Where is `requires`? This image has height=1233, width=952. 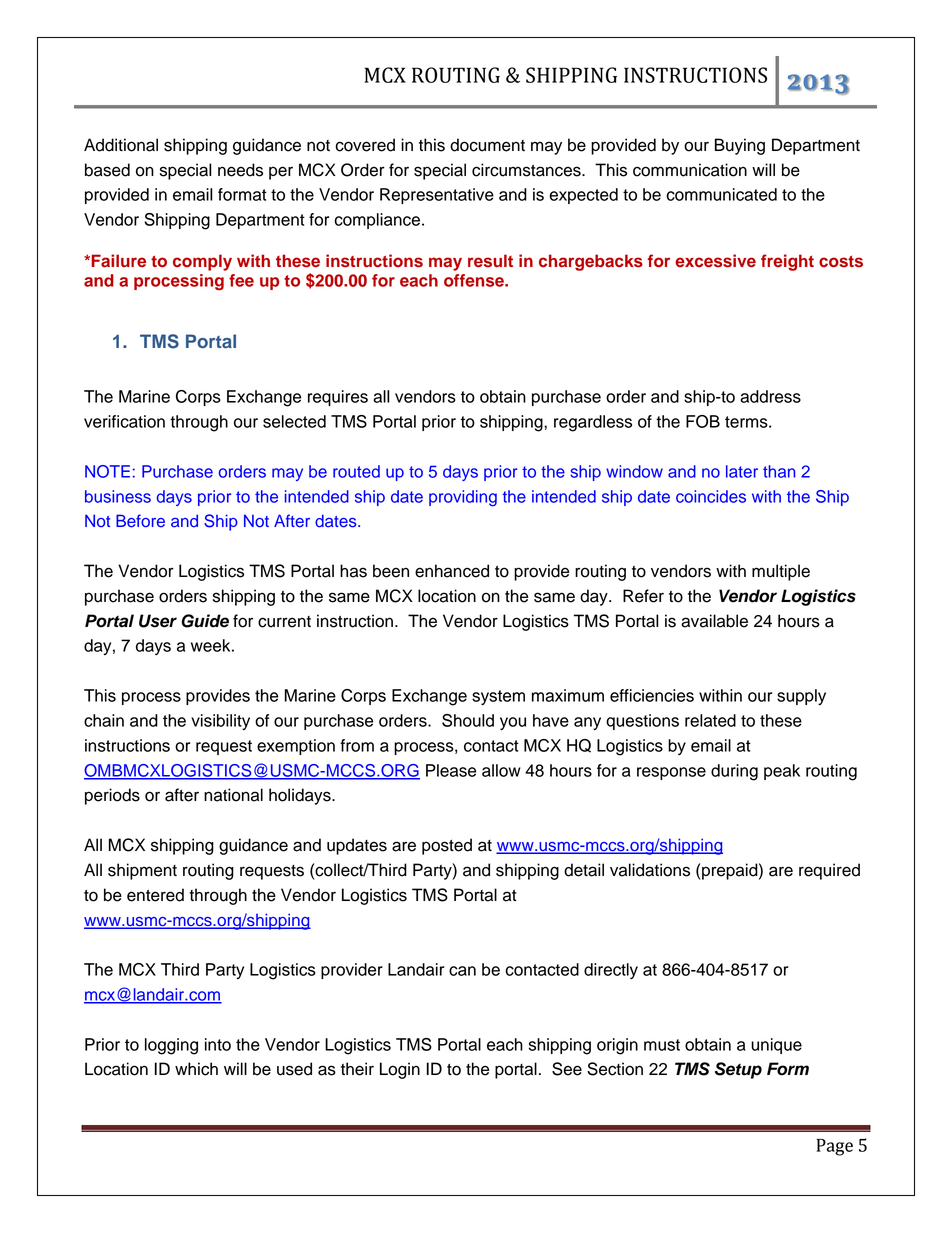
requires is located at coordinates (338, 398).
